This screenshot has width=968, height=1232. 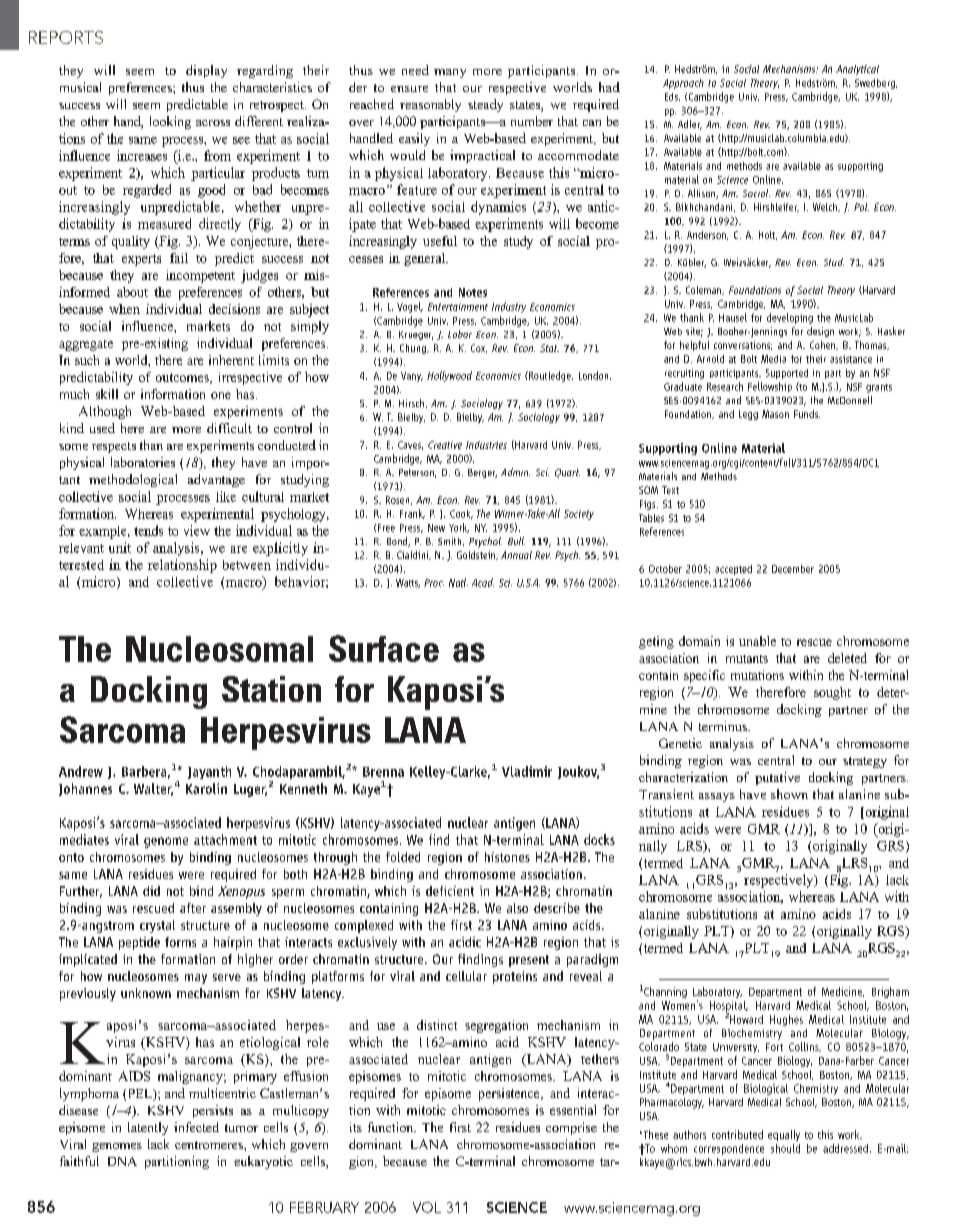 What do you see at coordinates (483, 582) in the screenshot?
I see `Acad` at bounding box center [483, 582].
